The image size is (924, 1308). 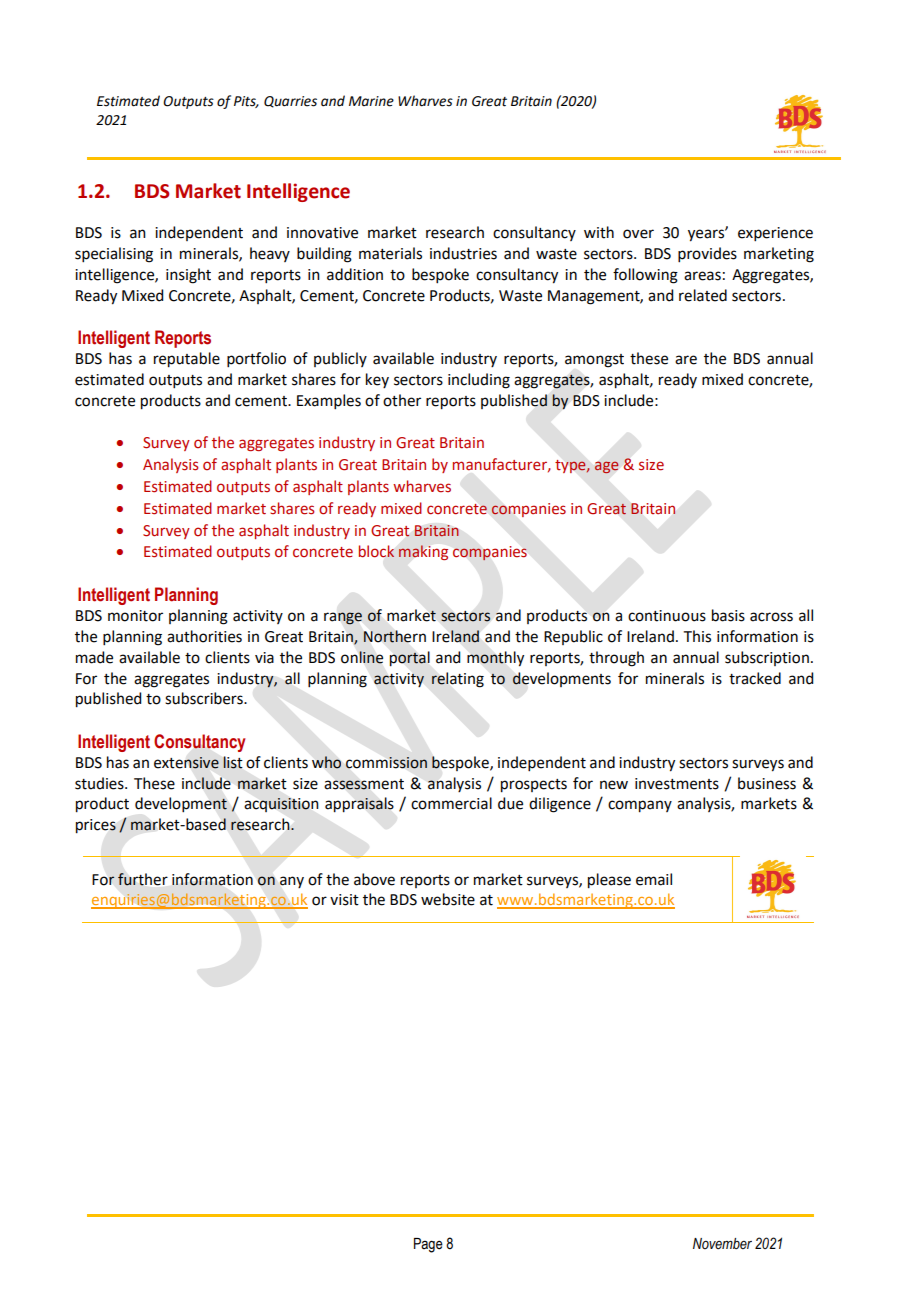 What do you see at coordinates (290, 102) in the document?
I see `Quarries` at bounding box center [290, 102].
